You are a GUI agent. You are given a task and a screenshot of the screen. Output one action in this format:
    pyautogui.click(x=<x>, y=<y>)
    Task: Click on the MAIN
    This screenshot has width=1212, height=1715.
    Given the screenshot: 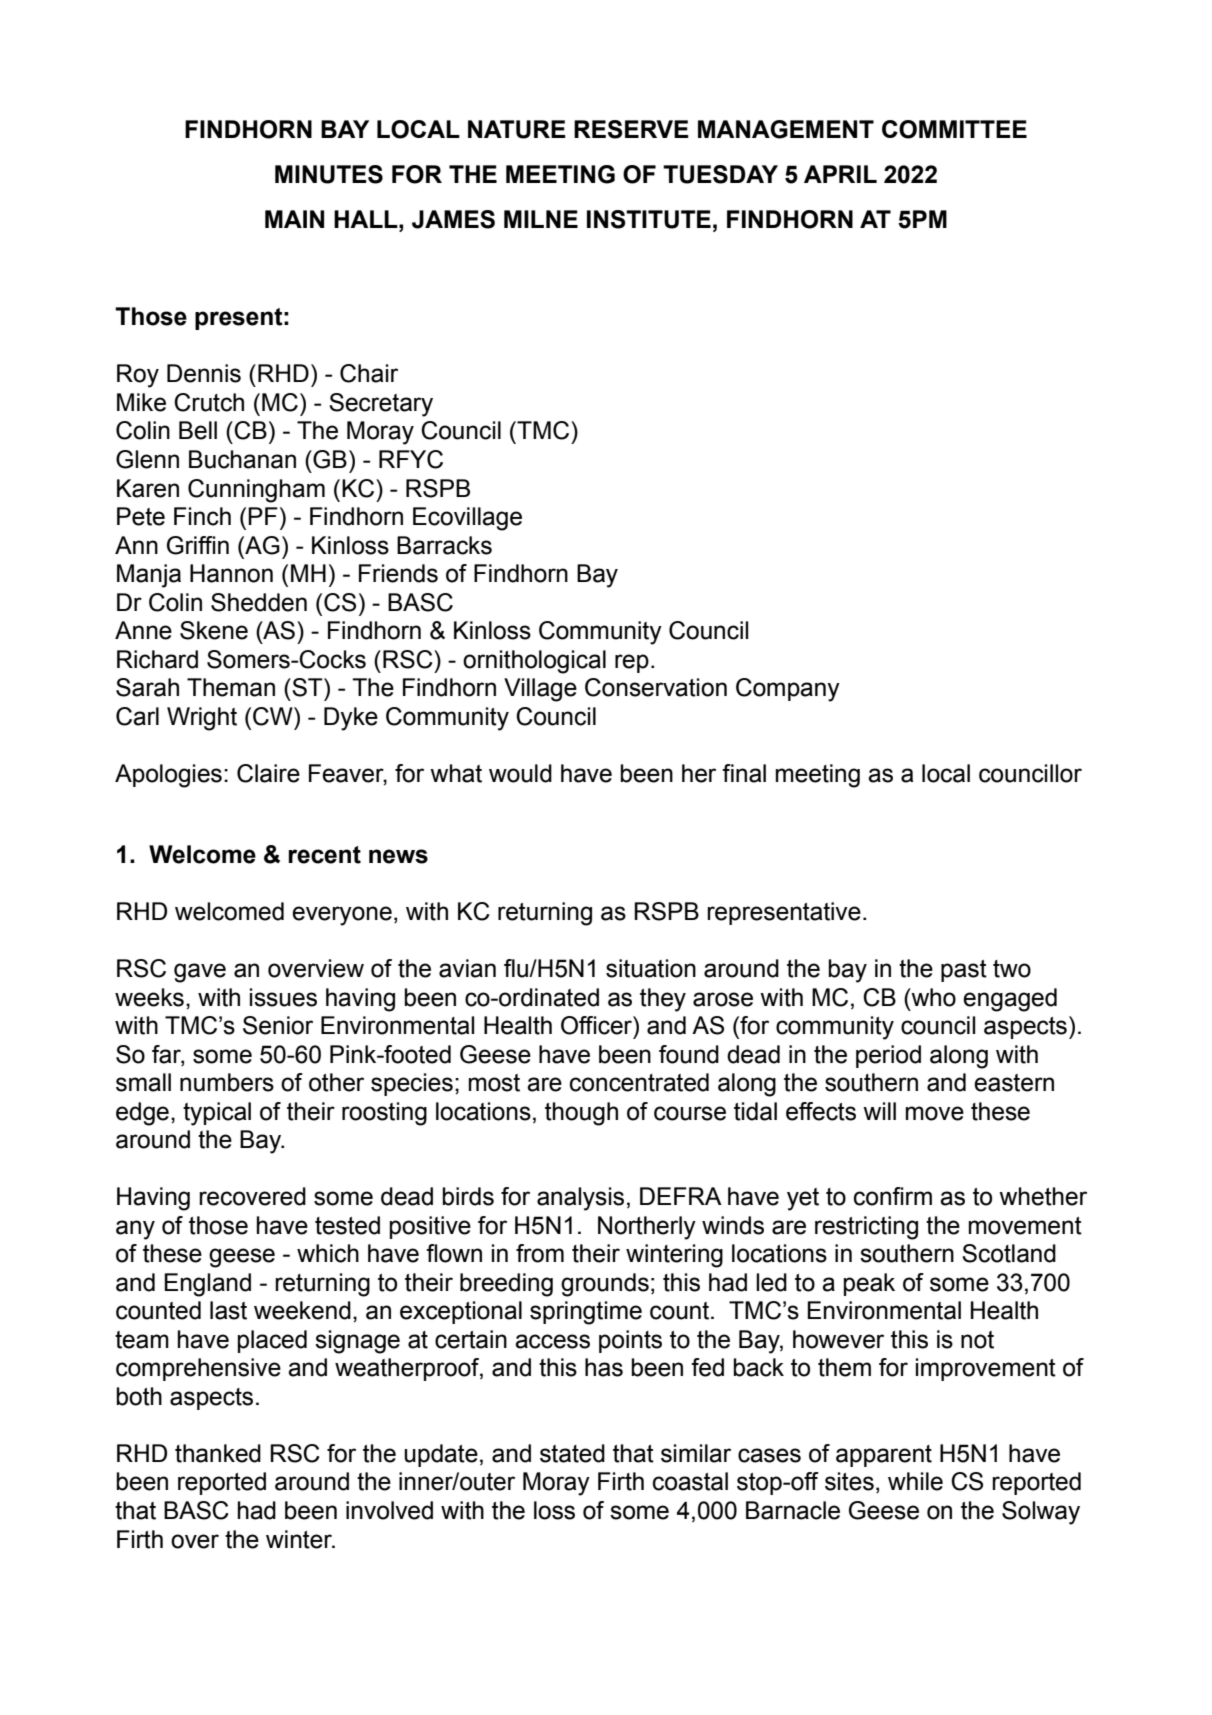 What is the action you would take?
    pyautogui.click(x=294, y=219)
